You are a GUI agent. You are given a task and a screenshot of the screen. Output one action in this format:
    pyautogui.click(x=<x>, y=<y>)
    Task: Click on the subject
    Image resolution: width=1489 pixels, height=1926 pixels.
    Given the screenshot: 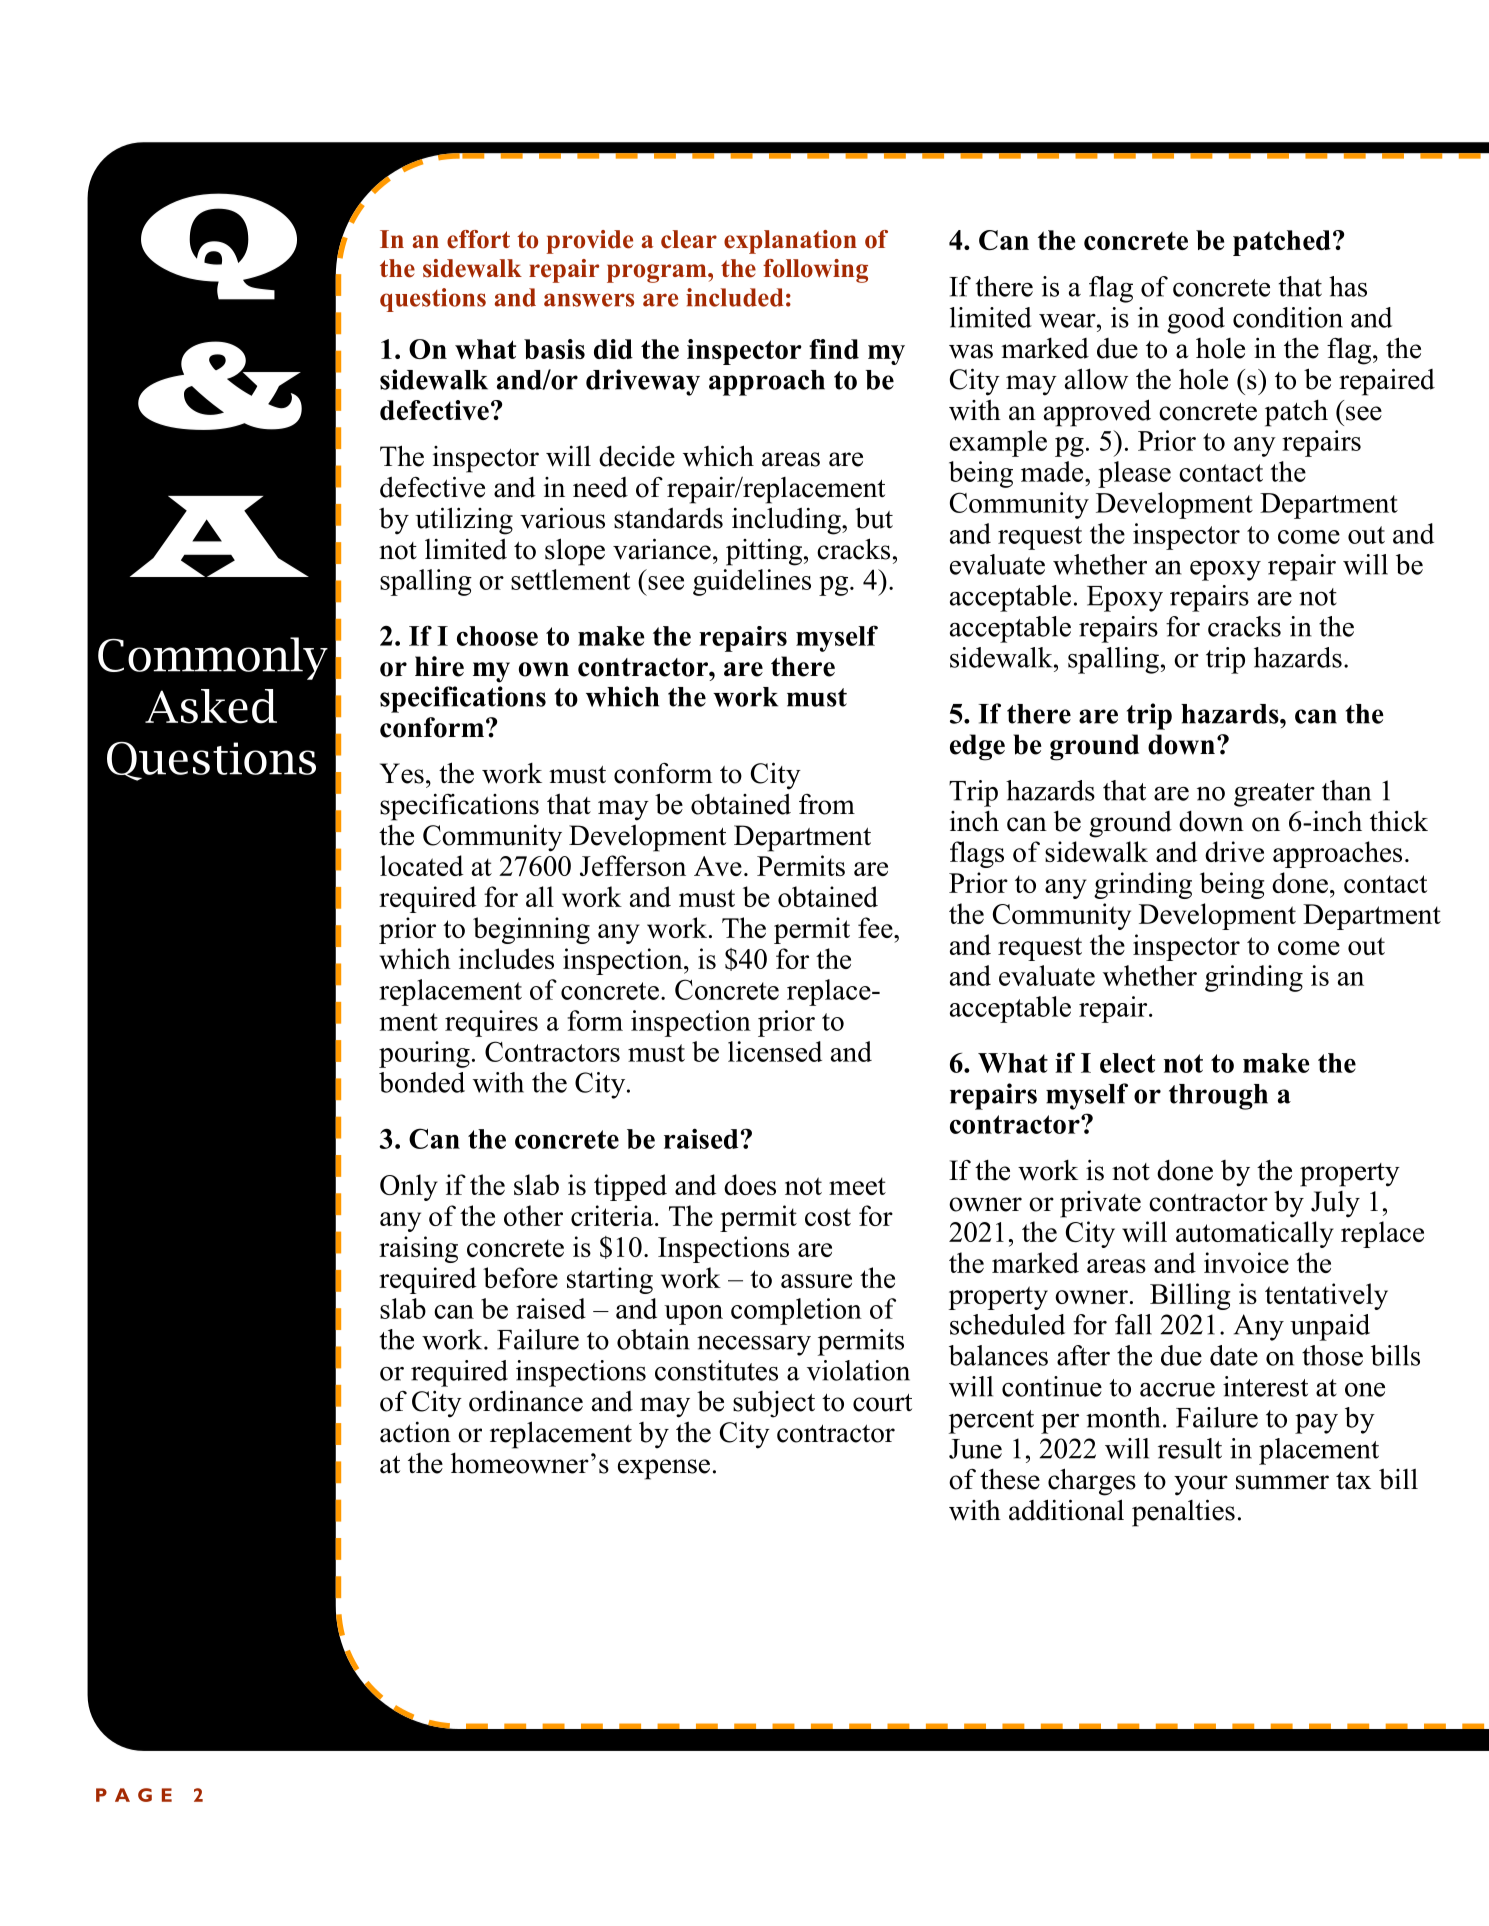 What is the action you would take?
    pyautogui.click(x=774, y=1404)
